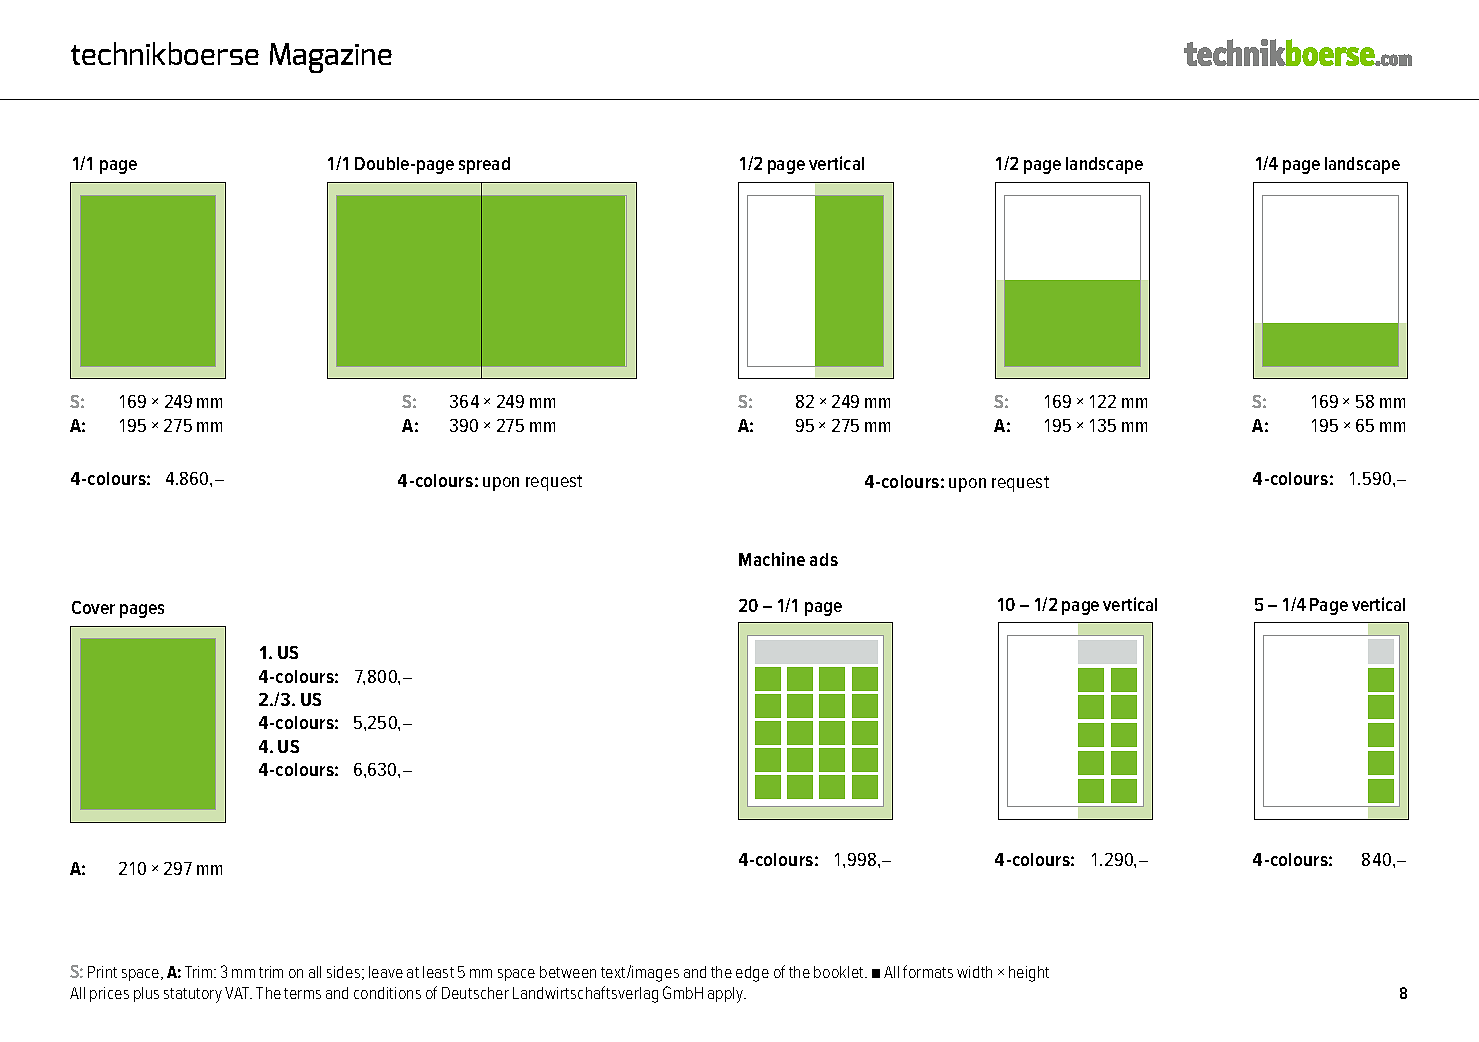 The width and height of the image is (1479, 1042). What do you see at coordinates (772, 559) in the image?
I see `Machine` at bounding box center [772, 559].
